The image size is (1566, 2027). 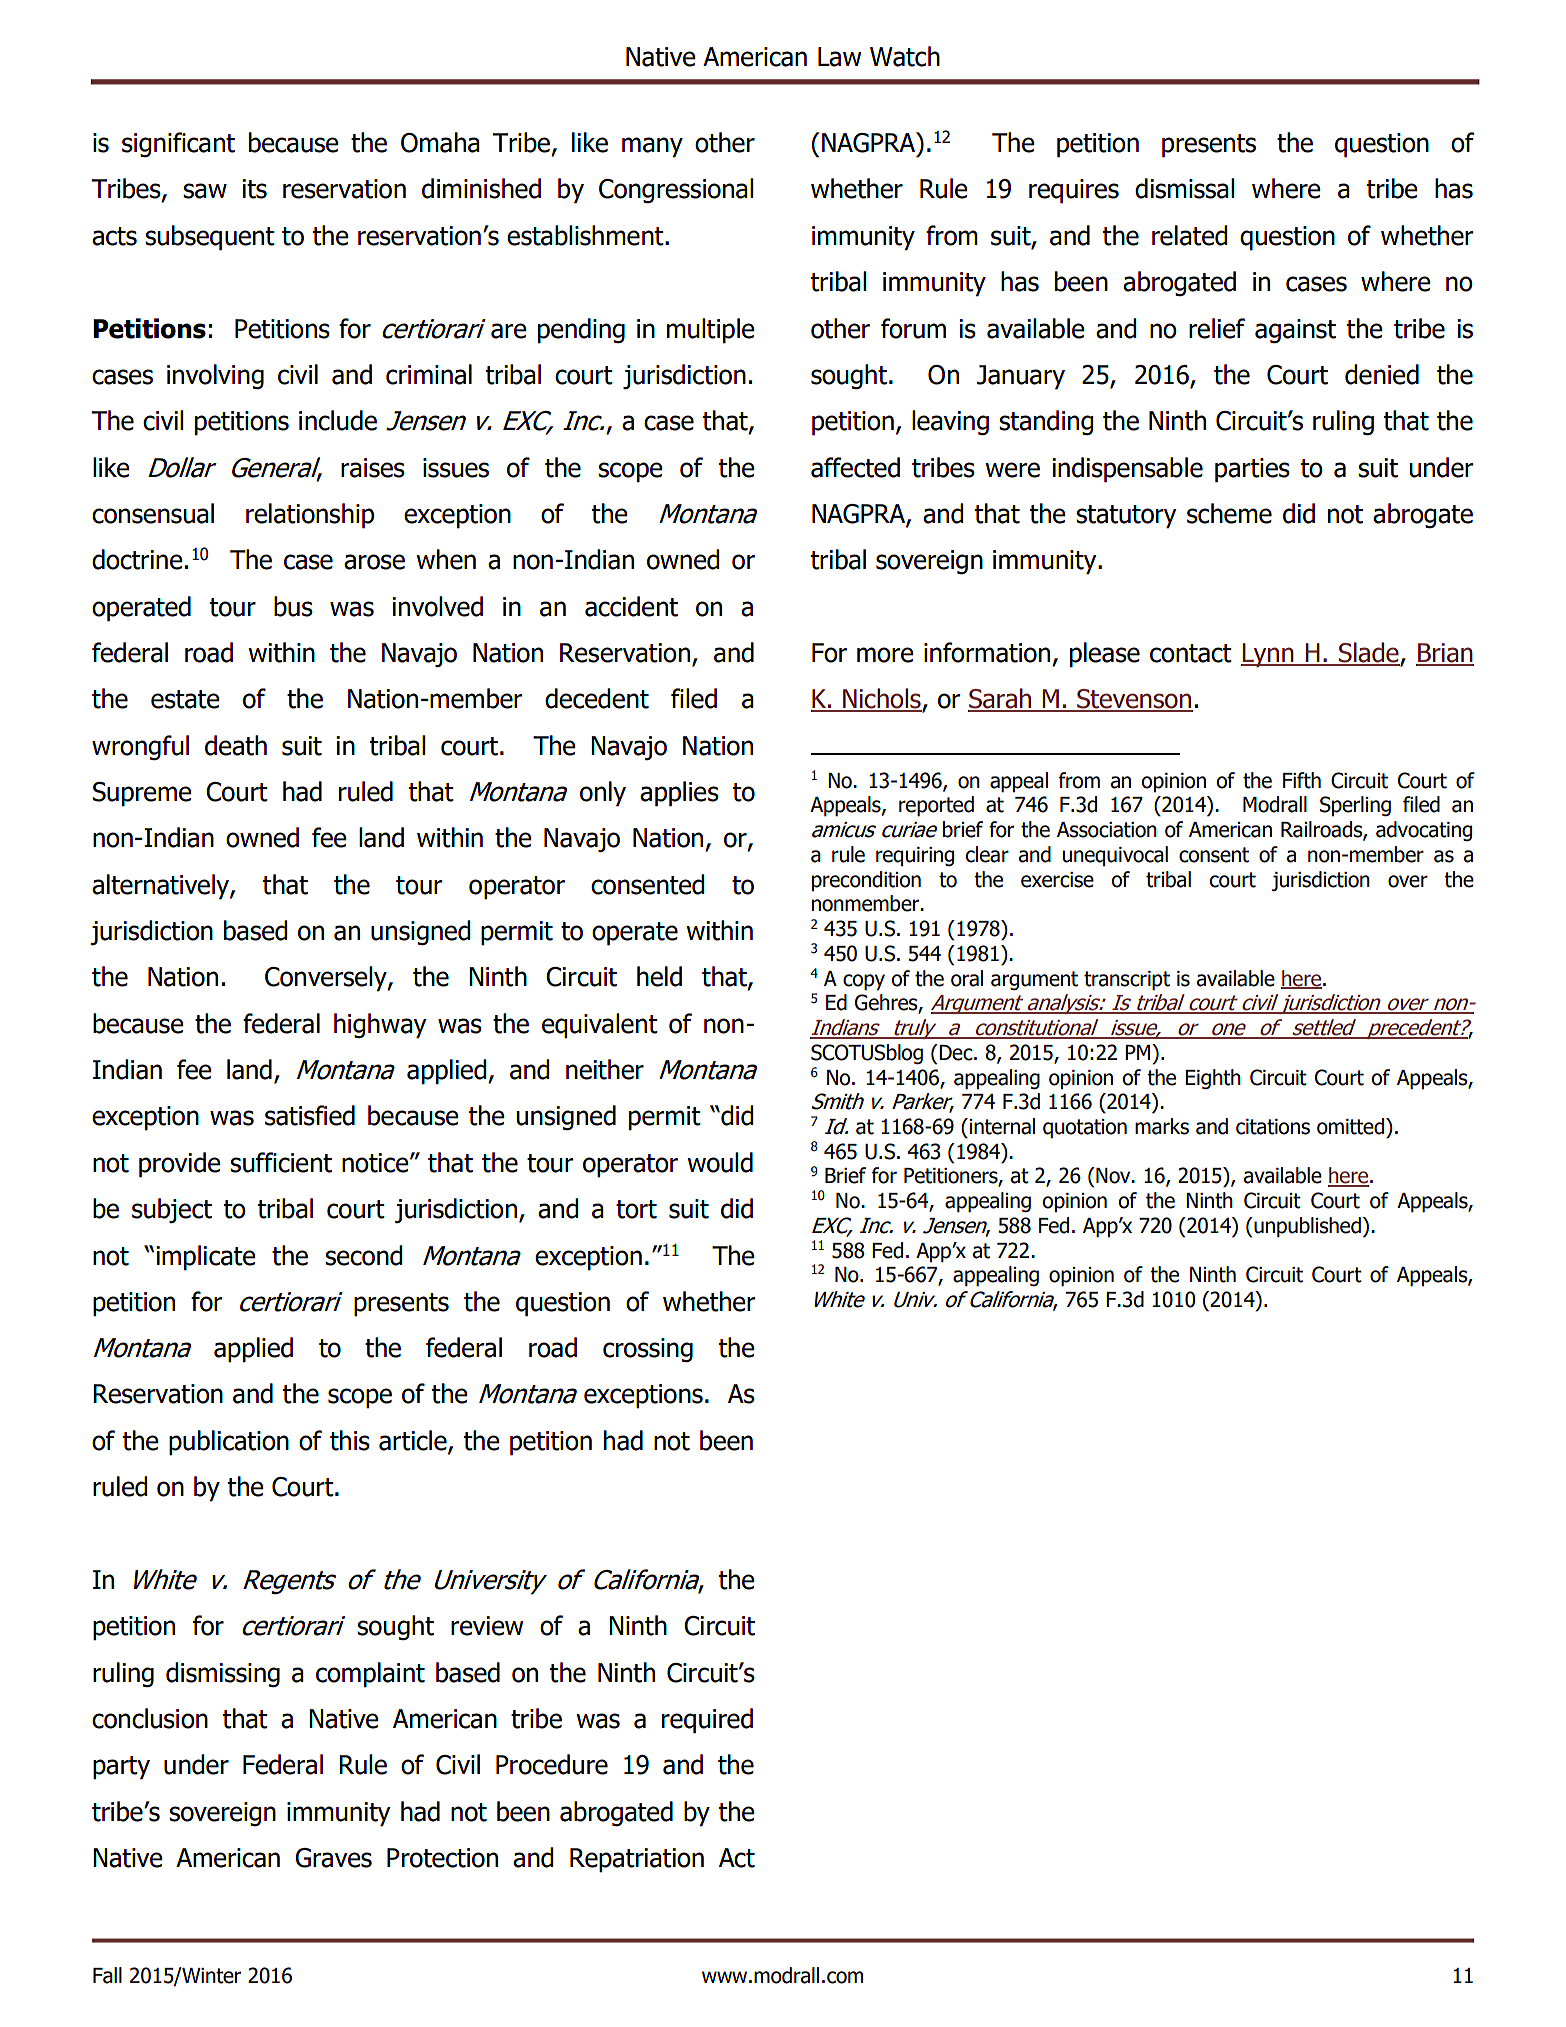 What do you see at coordinates (631, 606) in the screenshot?
I see `accident` at bounding box center [631, 606].
